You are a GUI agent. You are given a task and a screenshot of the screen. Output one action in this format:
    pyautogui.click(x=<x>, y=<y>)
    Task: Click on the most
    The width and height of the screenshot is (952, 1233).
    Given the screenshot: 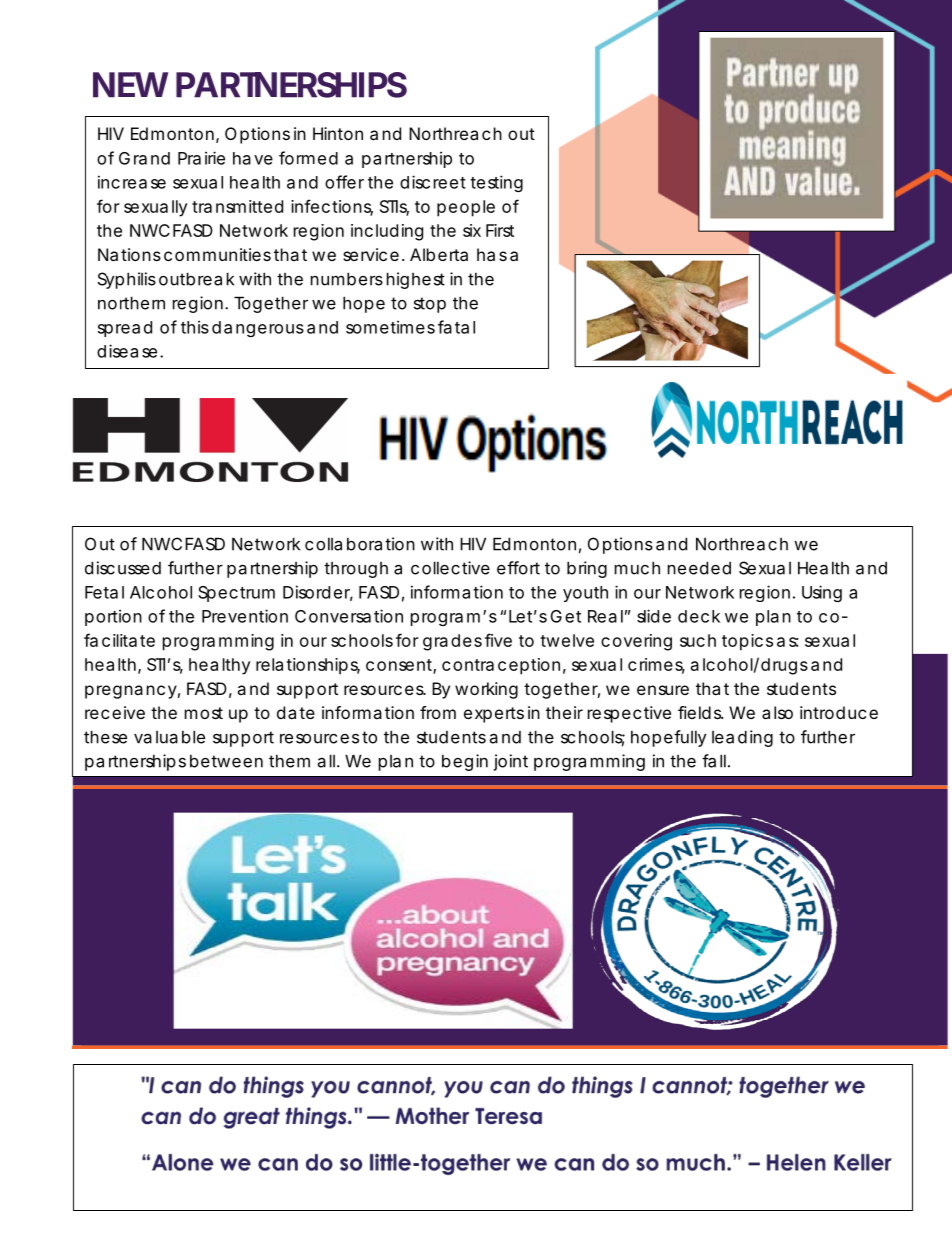 What is the action you would take?
    pyautogui.click(x=204, y=713)
